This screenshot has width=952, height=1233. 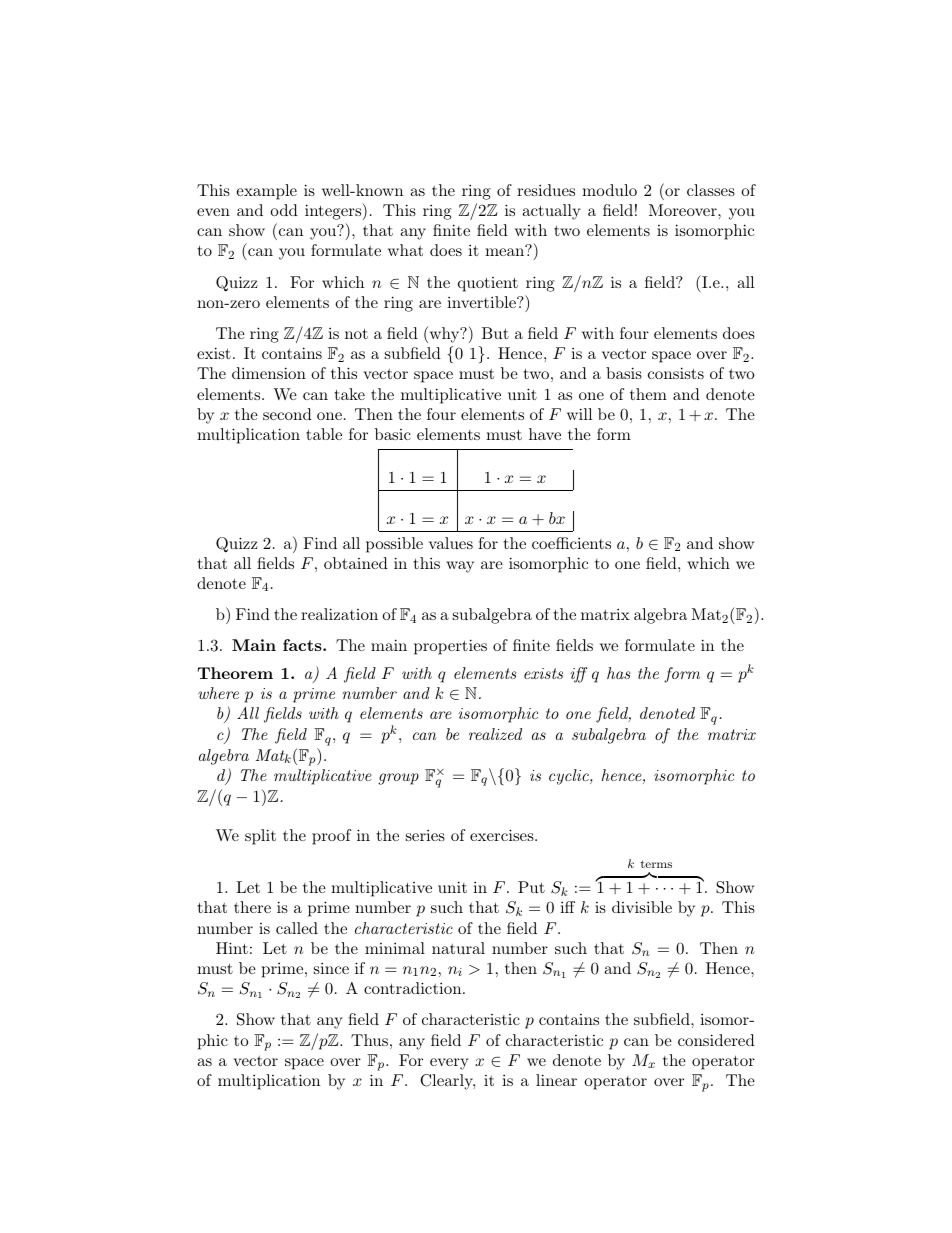 What do you see at coordinates (609, 190) in the screenshot?
I see `modulo` at bounding box center [609, 190].
